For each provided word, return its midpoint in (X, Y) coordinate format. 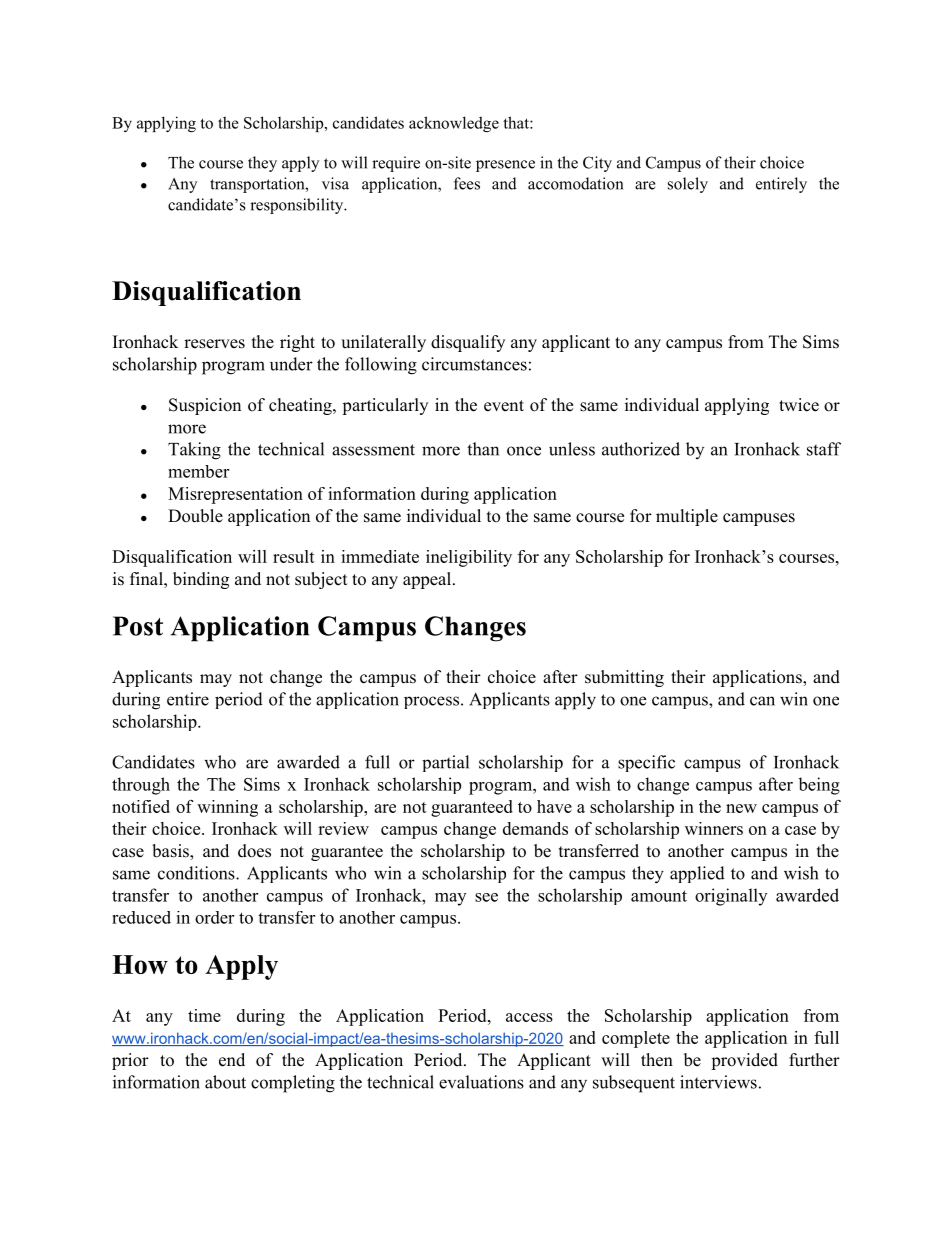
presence (505, 166)
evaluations (481, 1082)
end (232, 1060)
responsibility (298, 206)
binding (201, 580)
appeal (427, 580)
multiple (687, 517)
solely (688, 185)
